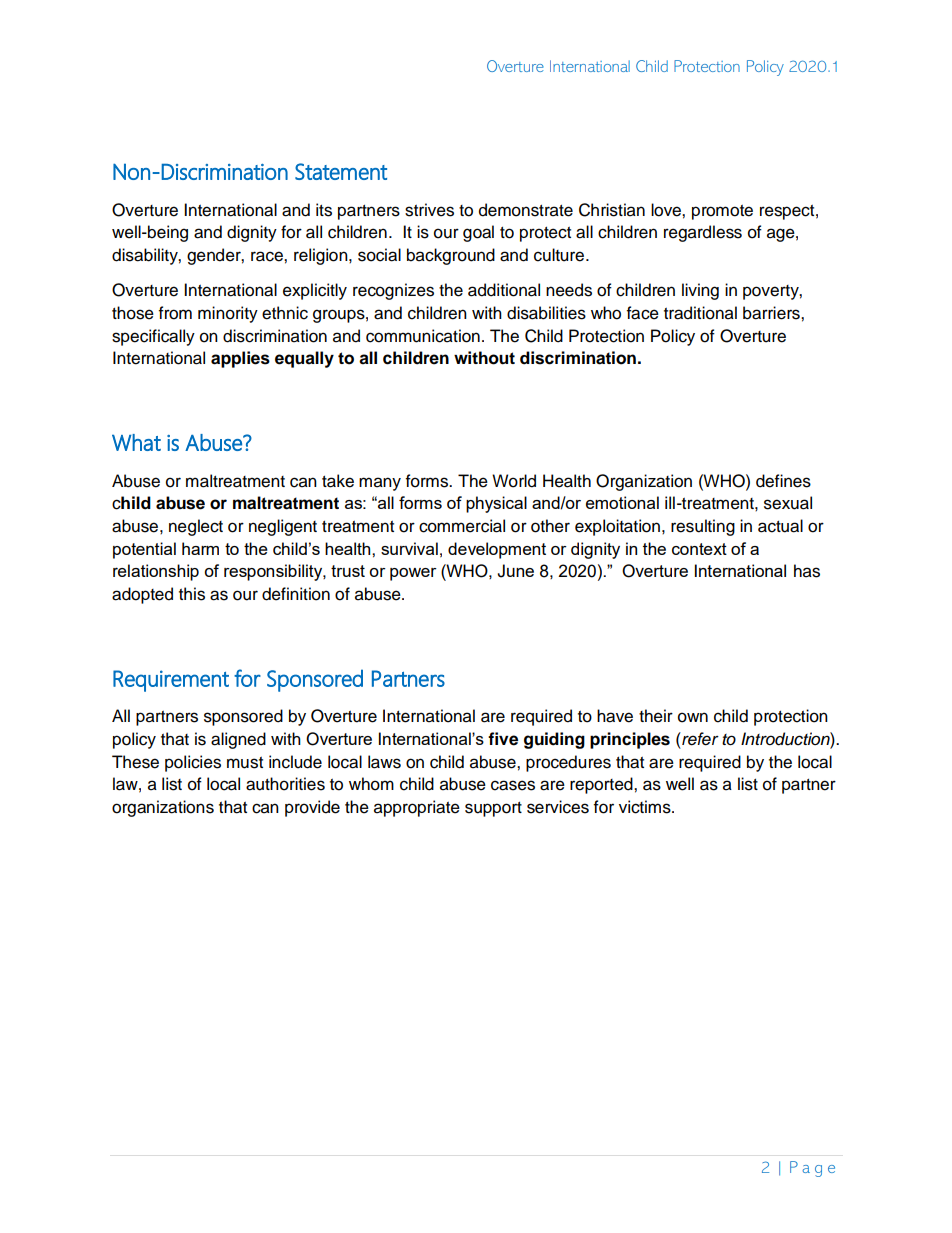 The height and width of the image is (1233, 952). I want to click on policies, so click(193, 763).
